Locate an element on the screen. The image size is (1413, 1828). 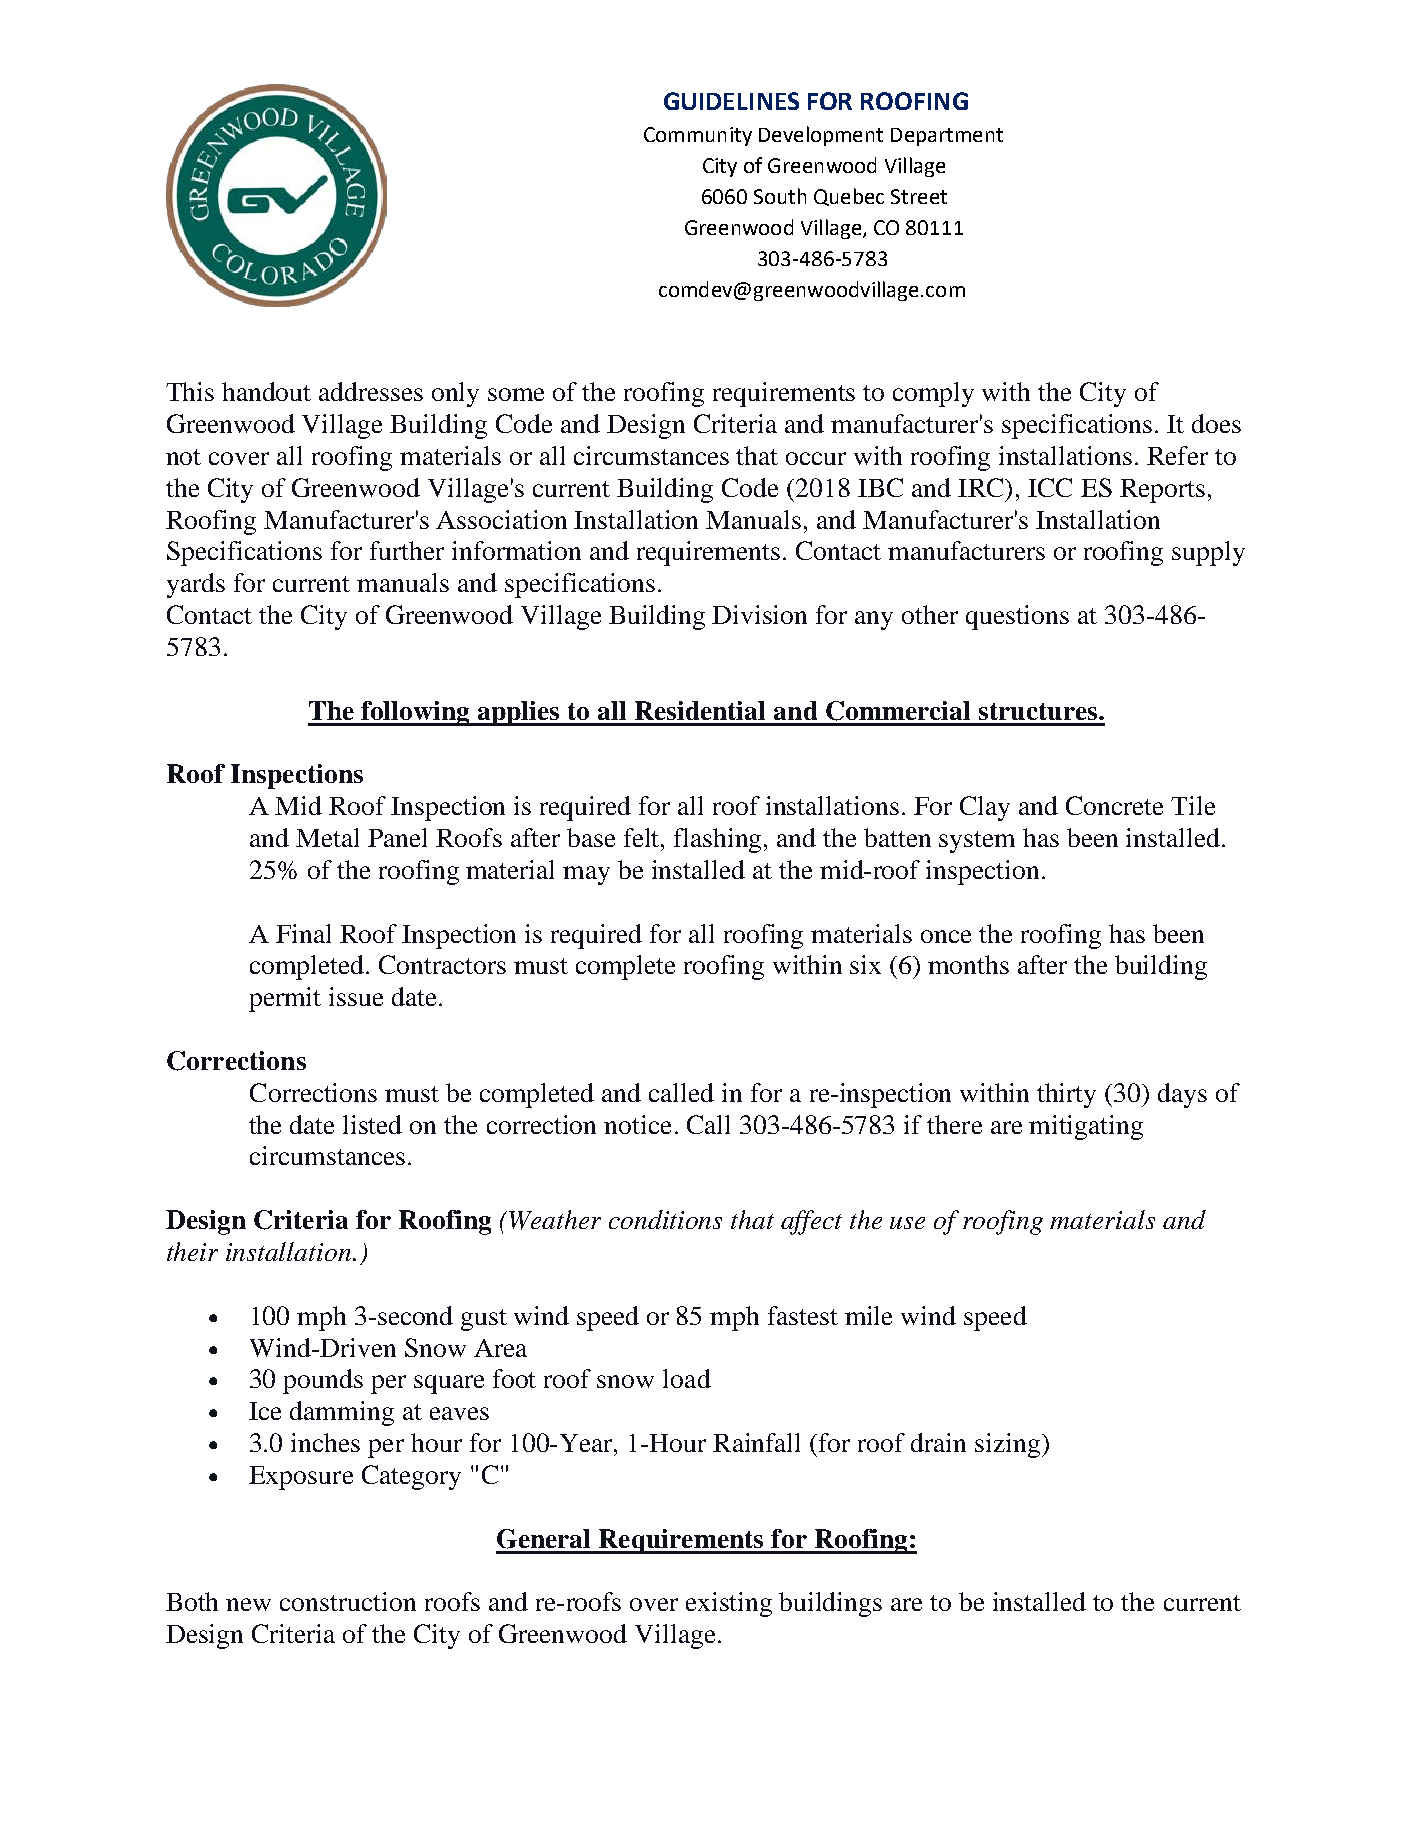
thirty is located at coordinates (1066, 1095).
